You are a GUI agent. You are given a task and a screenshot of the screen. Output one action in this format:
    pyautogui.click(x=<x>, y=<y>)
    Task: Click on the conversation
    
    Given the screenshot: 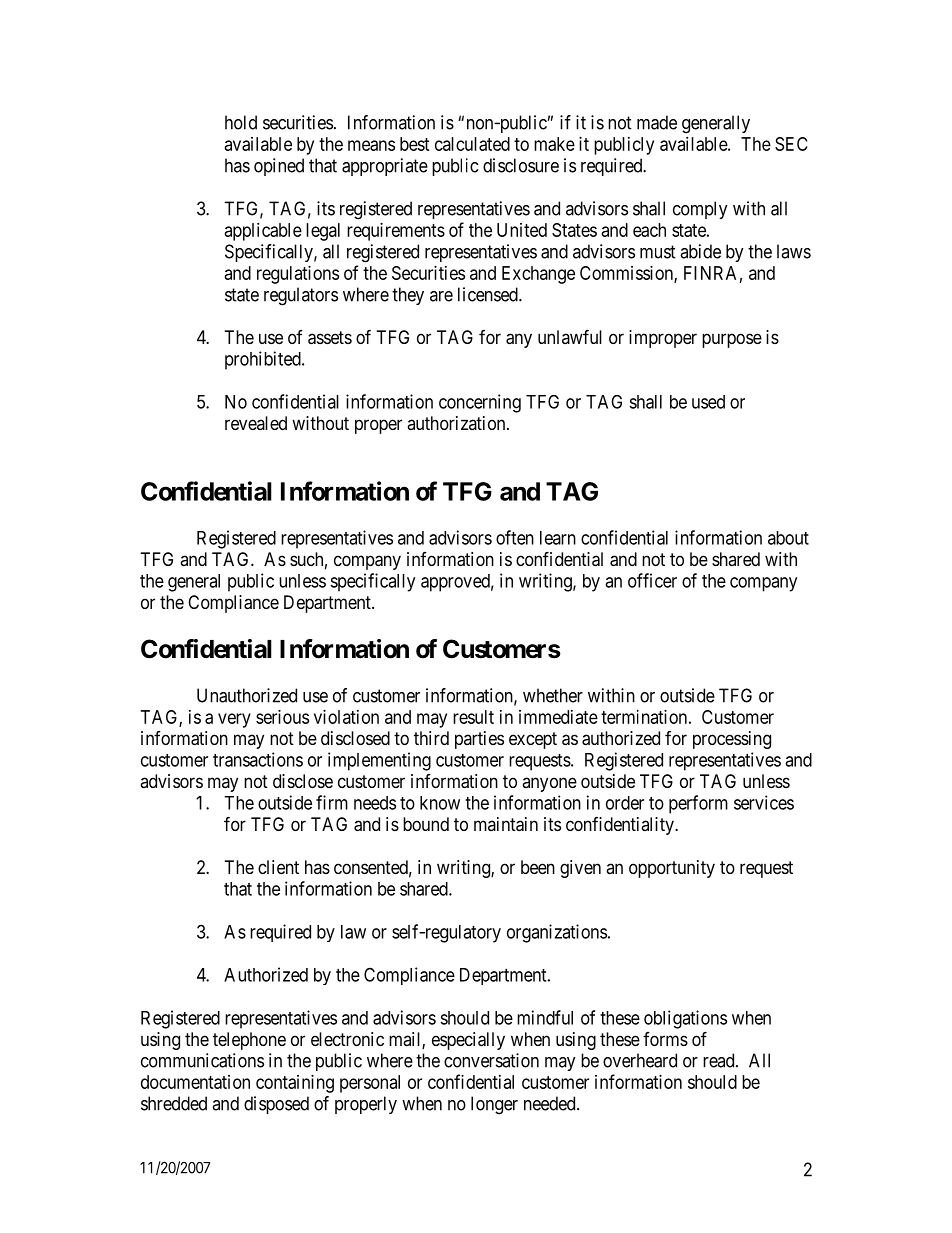 What is the action you would take?
    pyautogui.click(x=491, y=1060)
